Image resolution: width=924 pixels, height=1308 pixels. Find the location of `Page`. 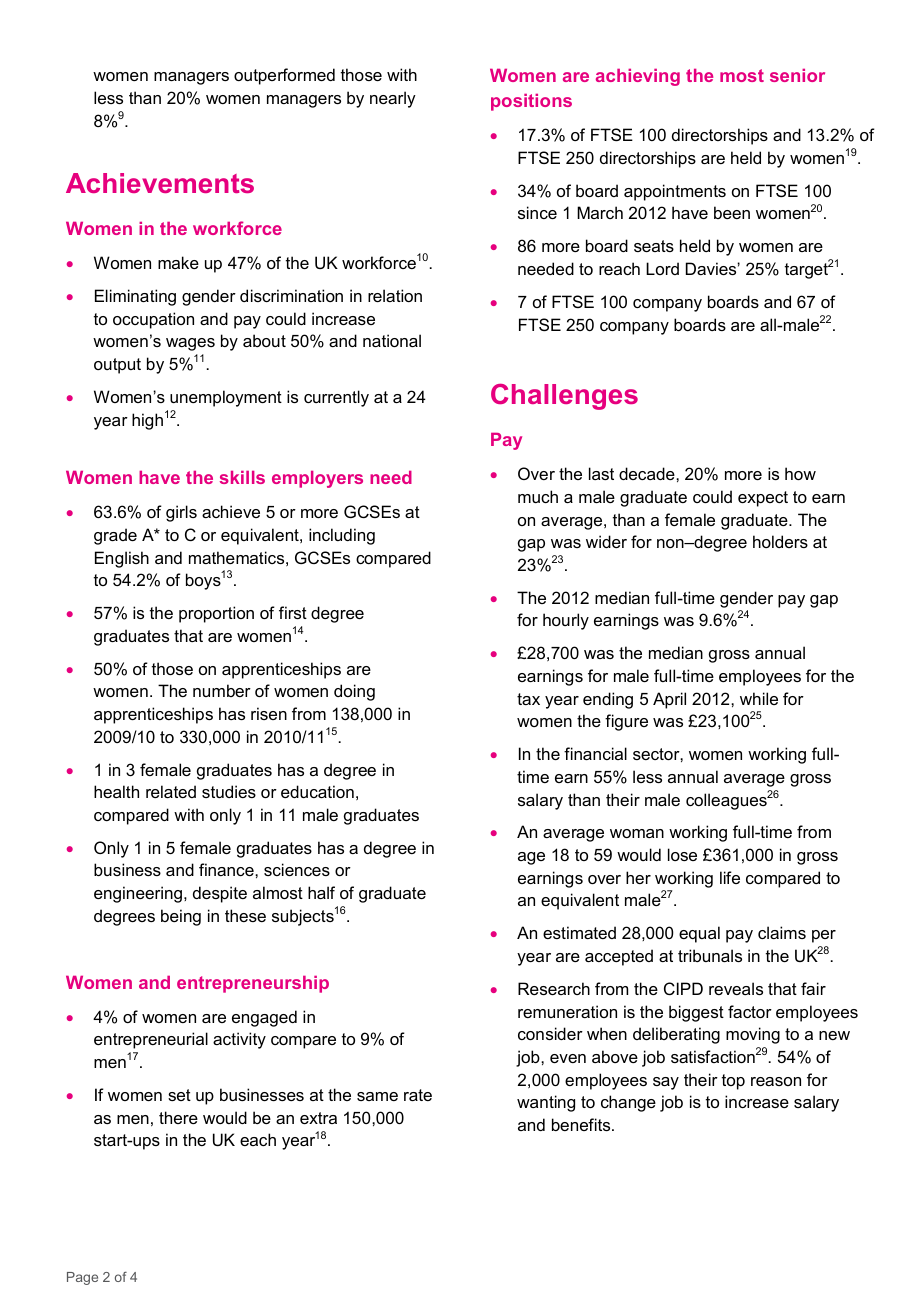

Page is located at coordinates (82, 1278).
